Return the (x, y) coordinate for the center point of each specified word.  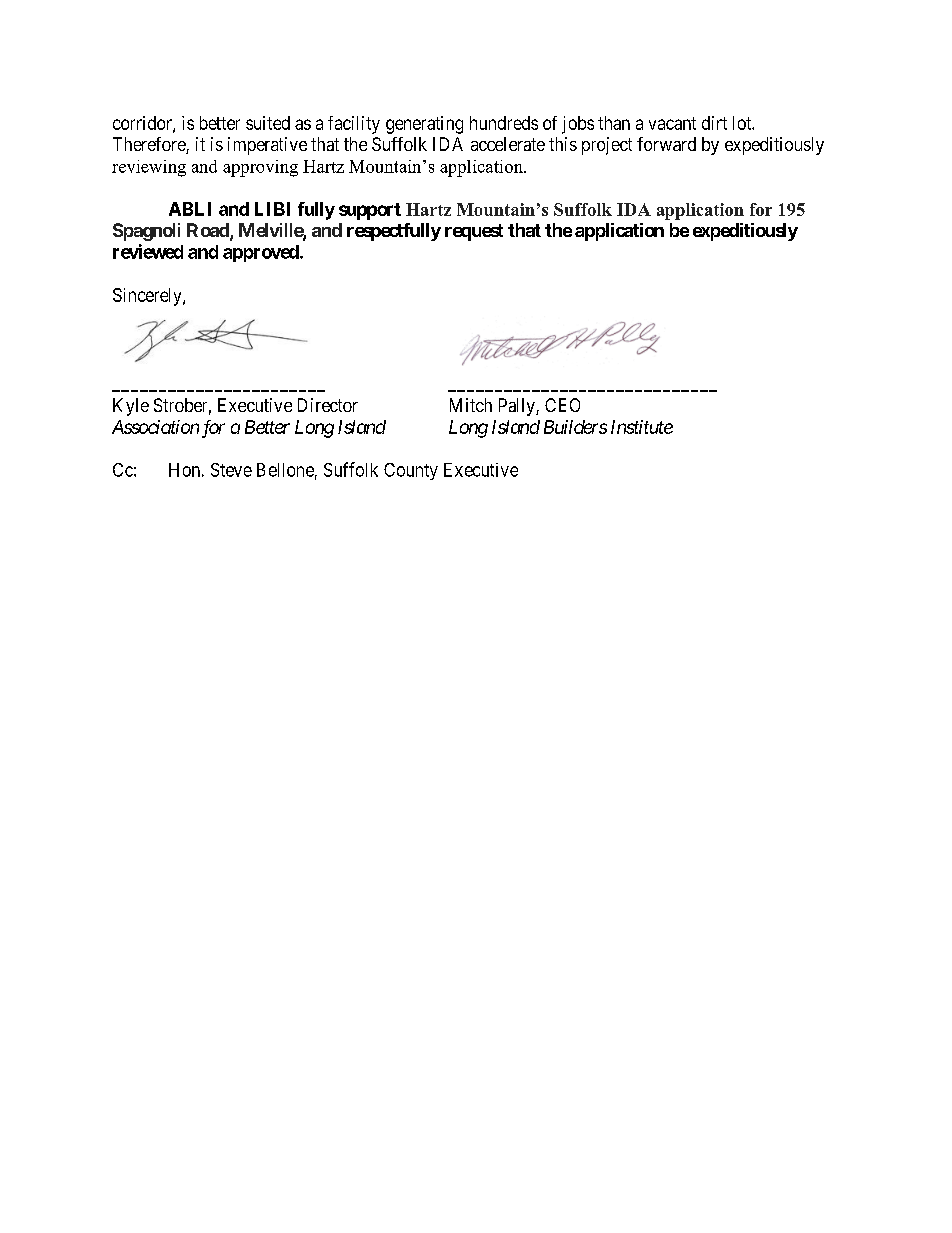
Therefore (150, 145)
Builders (575, 427)
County (411, 471)
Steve (231, 470)
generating (424, 125)
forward (666, 144)
